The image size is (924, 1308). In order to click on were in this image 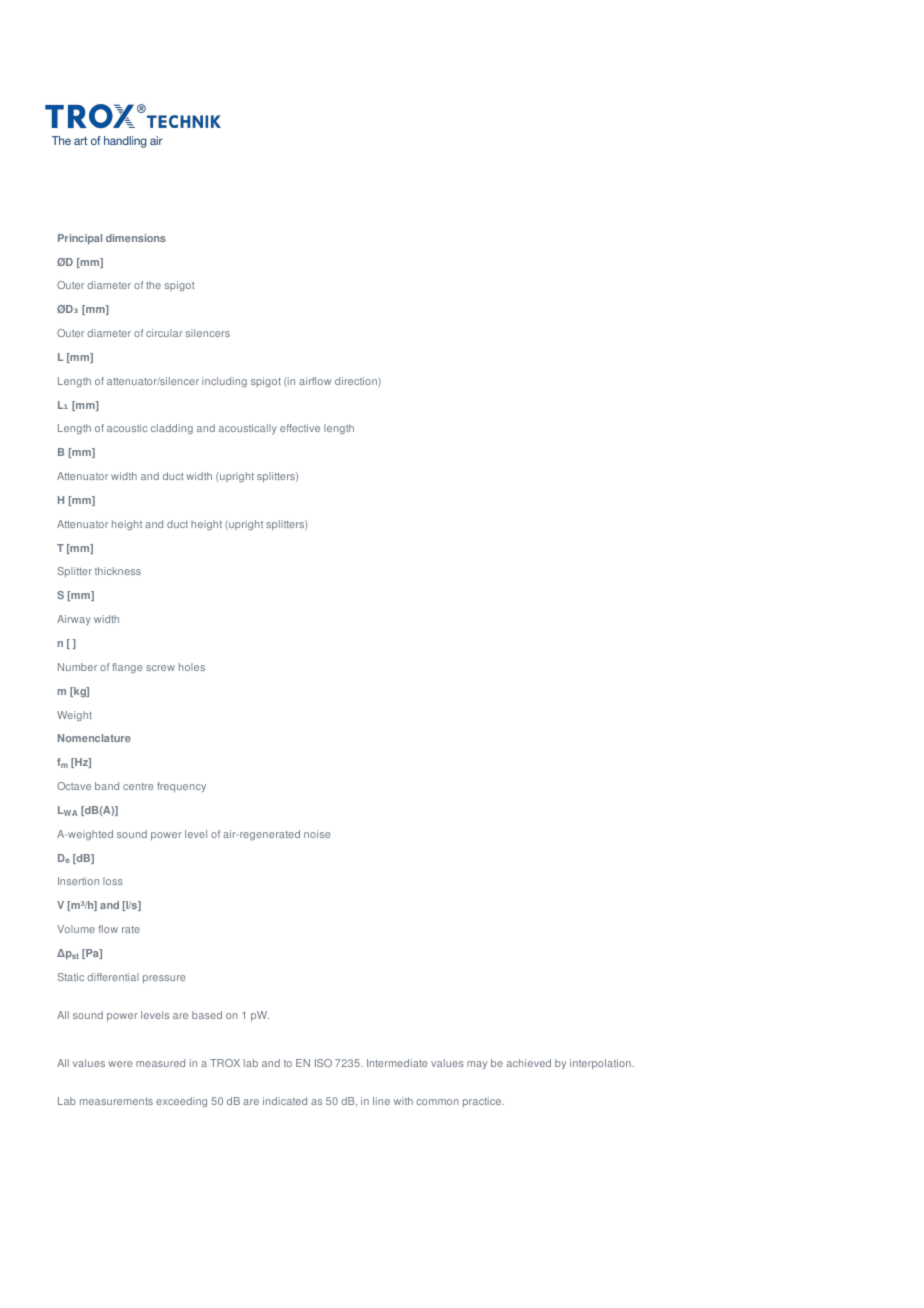, I will do `click(120, 1064)`.
